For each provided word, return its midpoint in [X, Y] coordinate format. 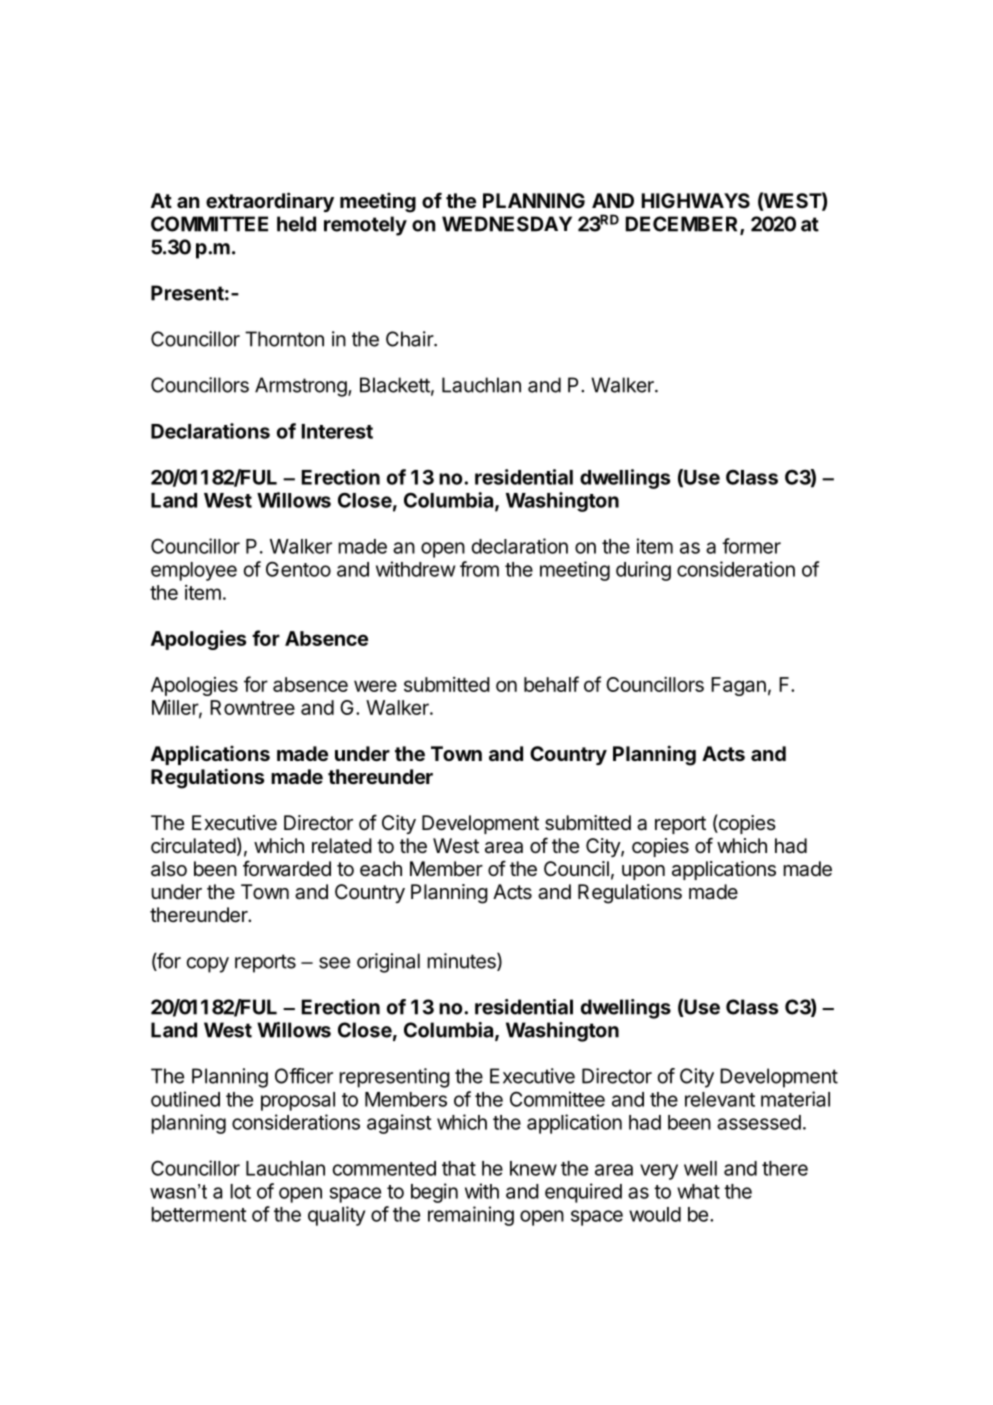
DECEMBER [683, 225]
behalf [551, 684]
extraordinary [270, 202]
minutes [462, 962]
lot [240, 1191]
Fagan [738, 686]
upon [643, 872]
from [479, 569]
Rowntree [252, 707]
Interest [337, 431]
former [751, 546]
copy [208, 965]
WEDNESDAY [507, 224]
